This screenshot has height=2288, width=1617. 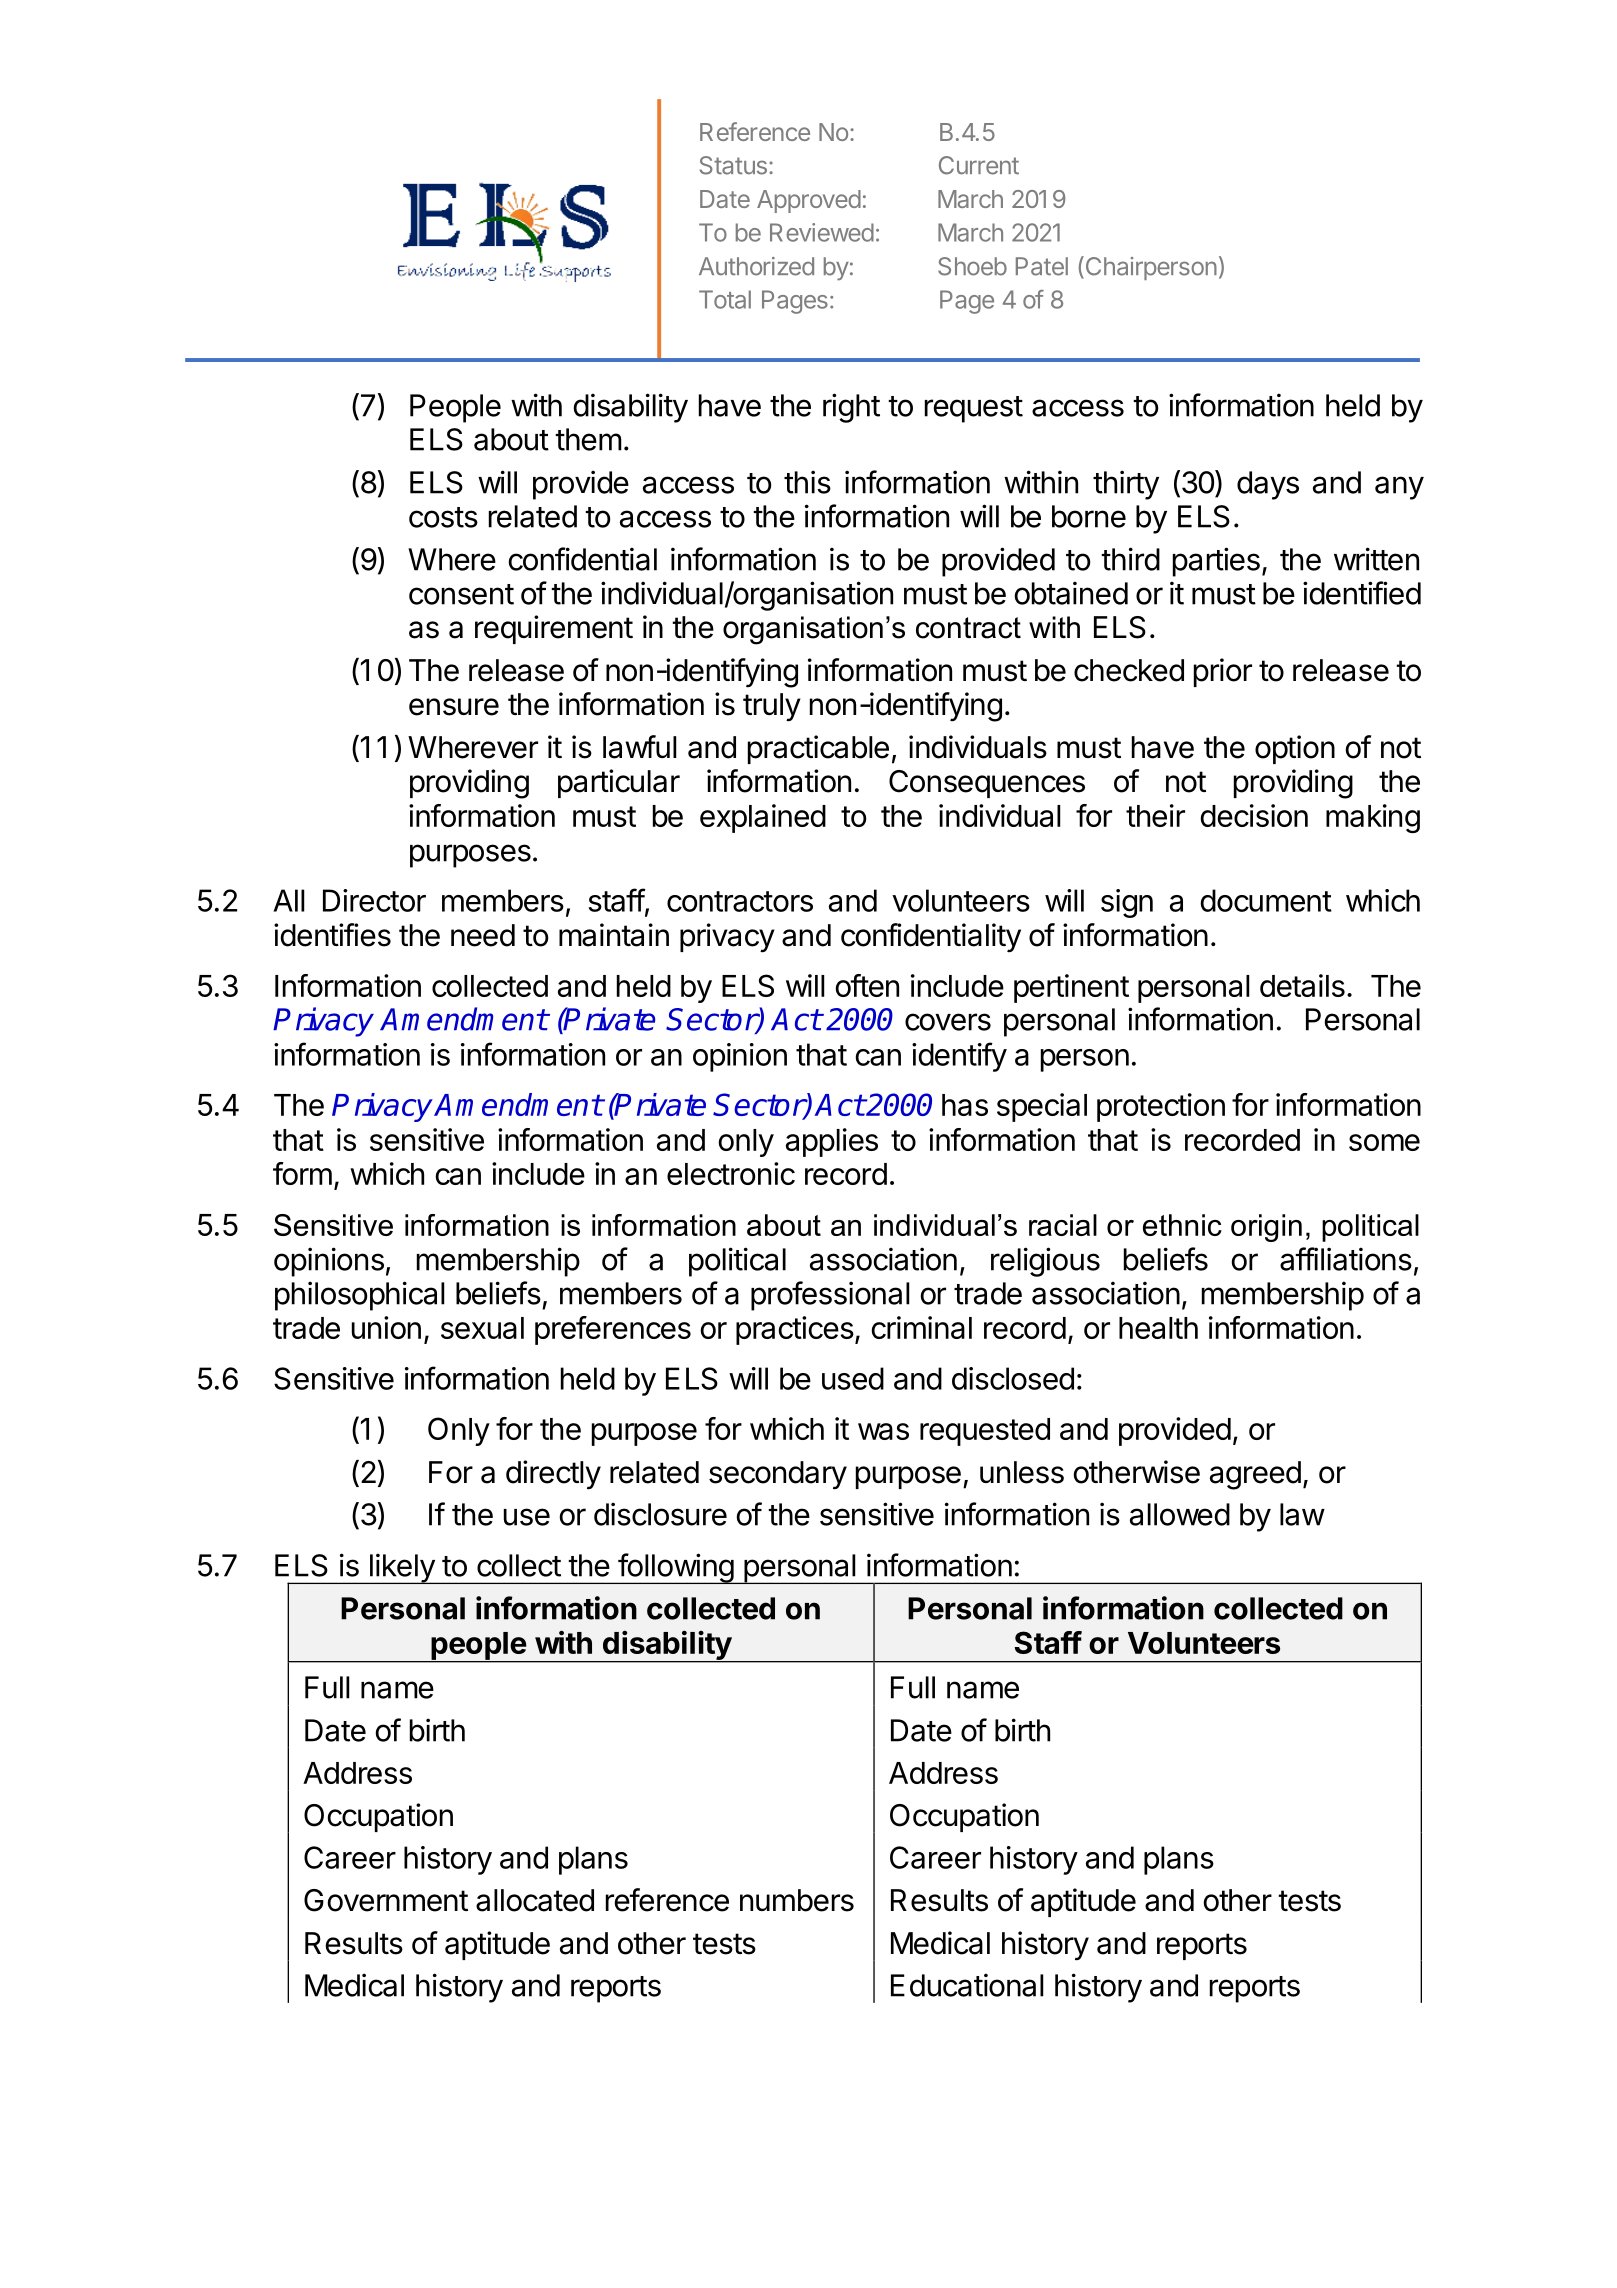 I want to click on sexual, so click(x=482, y=1328).
